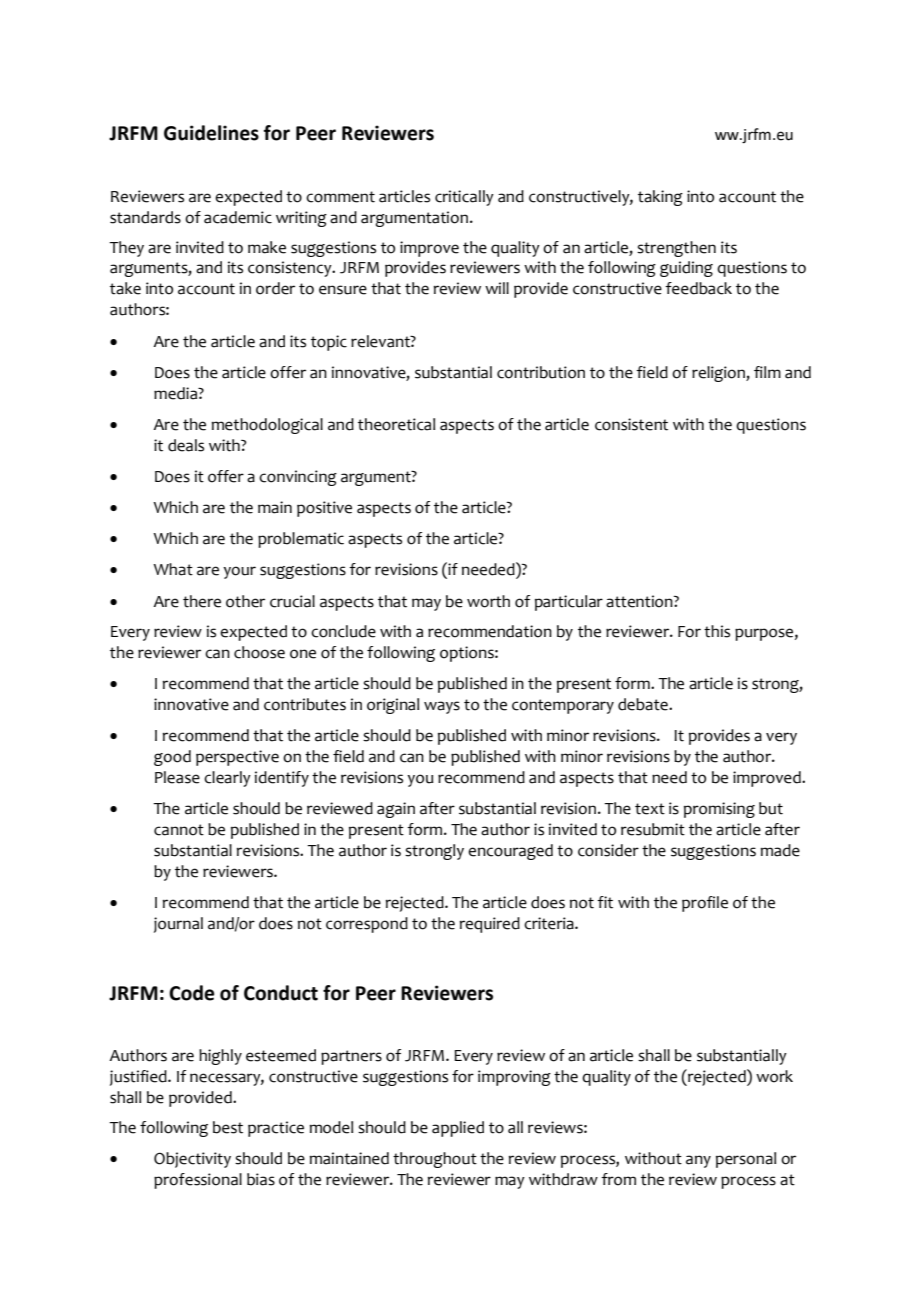  I want to click on critically, so click(464, 198).
